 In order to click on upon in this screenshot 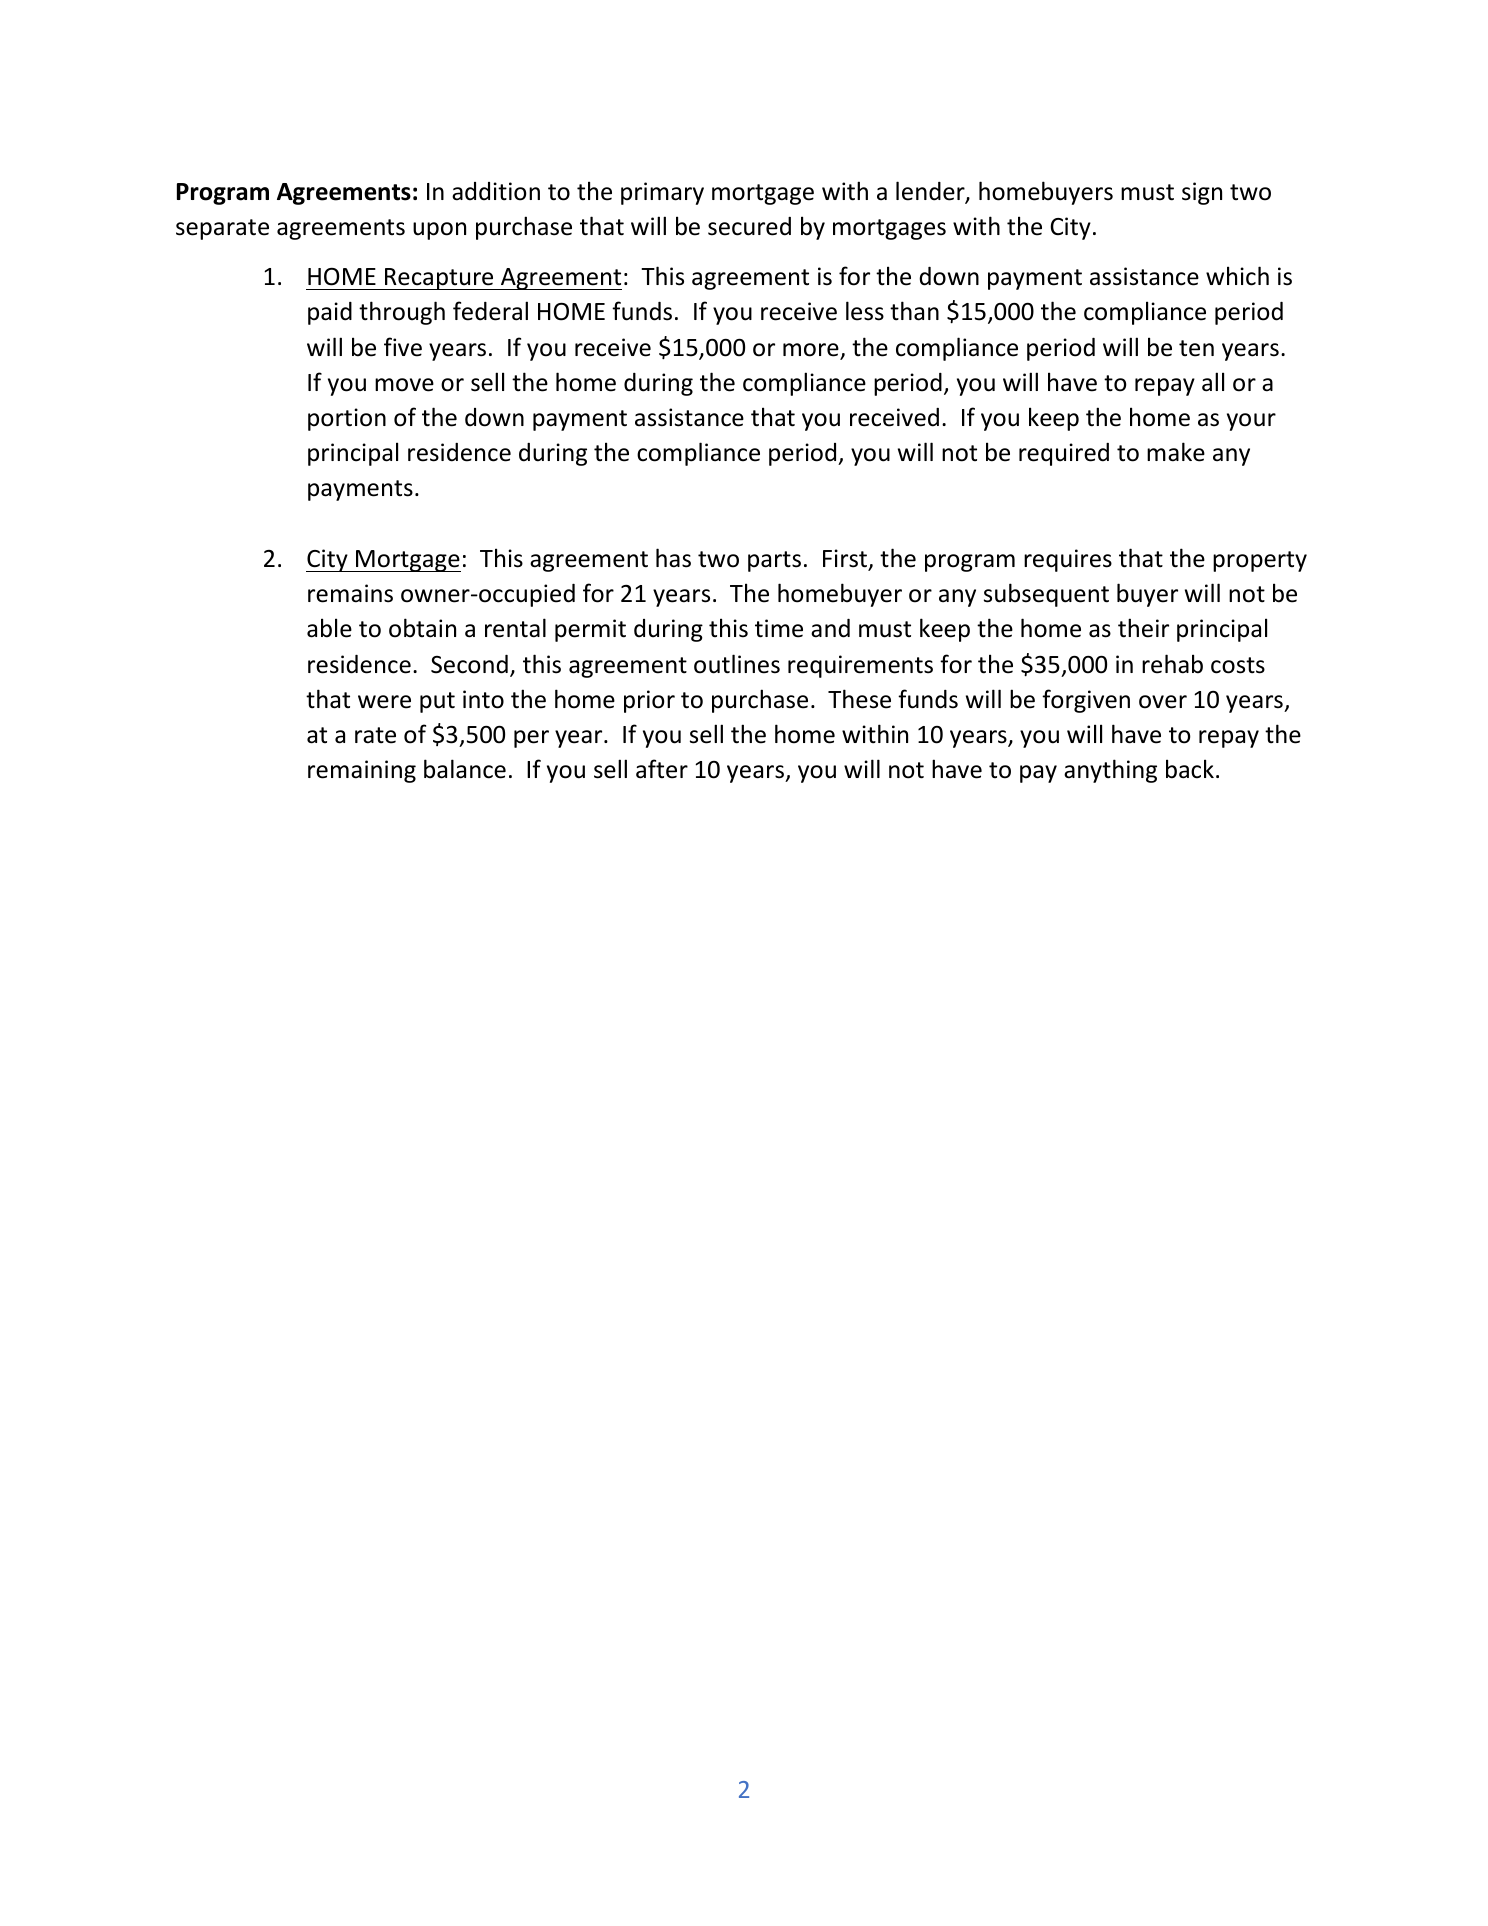, I will do `click(439, 231)`.
